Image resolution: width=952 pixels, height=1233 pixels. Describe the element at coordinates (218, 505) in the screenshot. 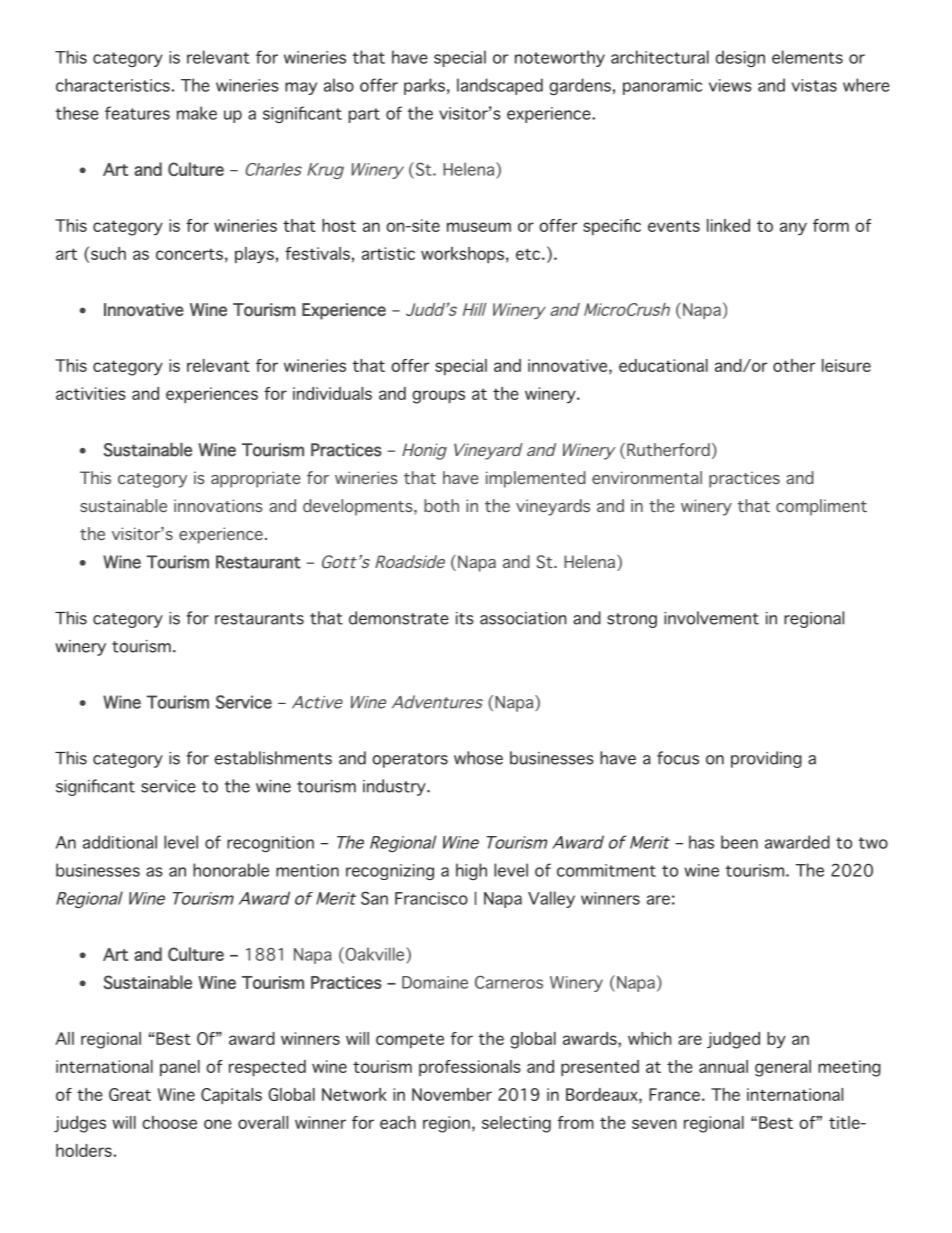

I see `innovations` at that location.
